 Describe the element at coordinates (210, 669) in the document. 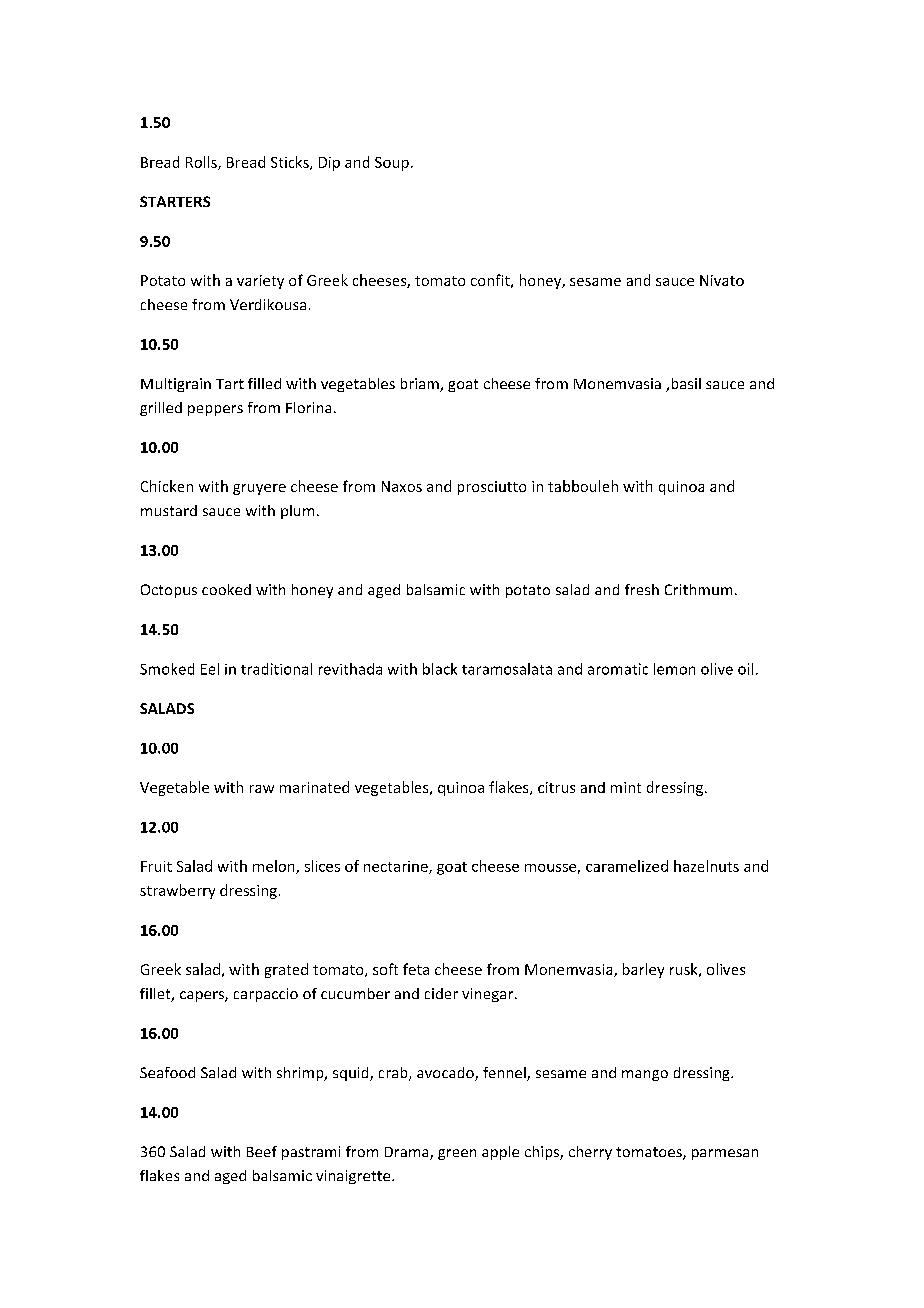

I see `Eel` at that location.
